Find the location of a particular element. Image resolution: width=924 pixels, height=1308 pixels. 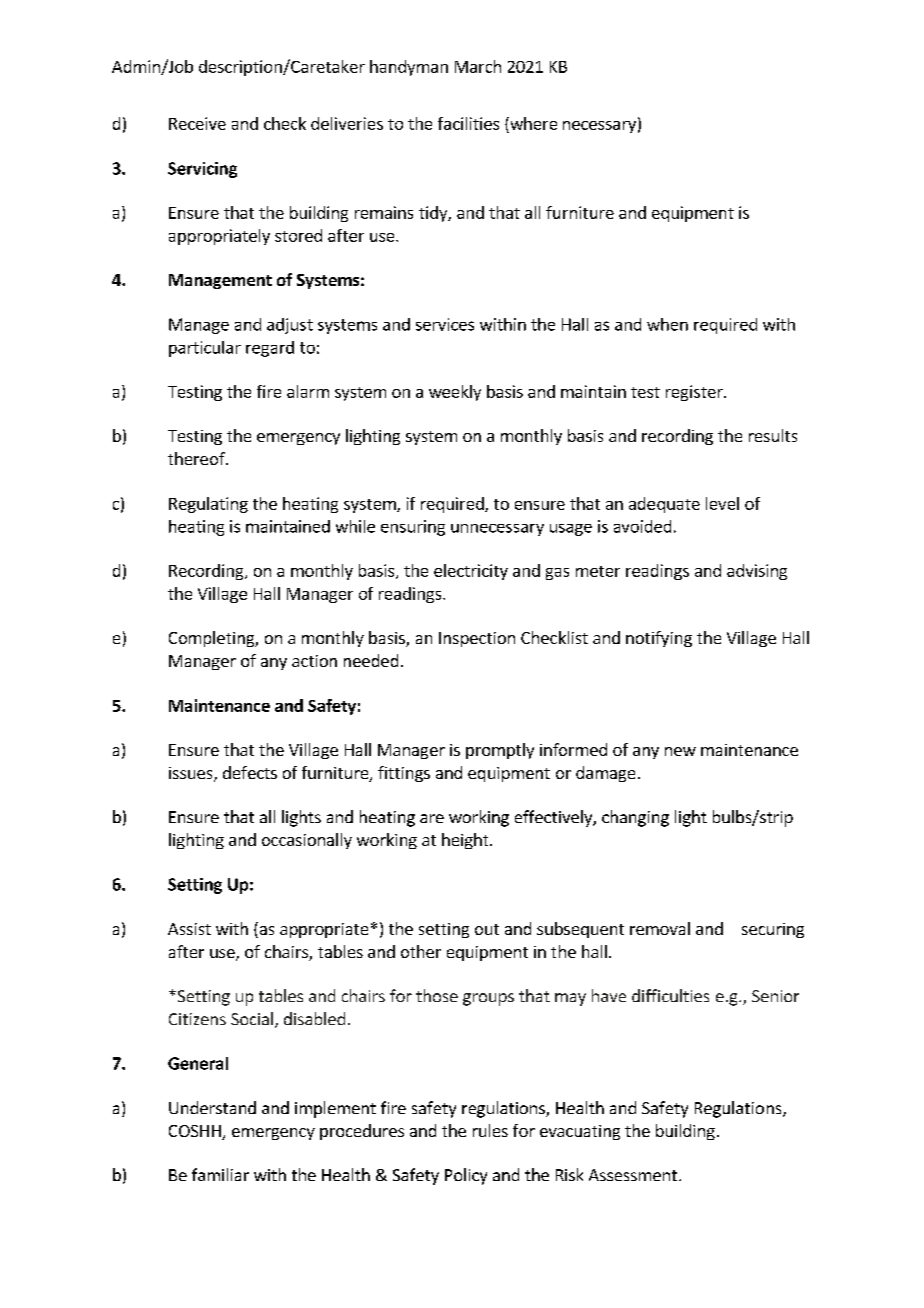

rules is located at coordinates (490, 1130).
